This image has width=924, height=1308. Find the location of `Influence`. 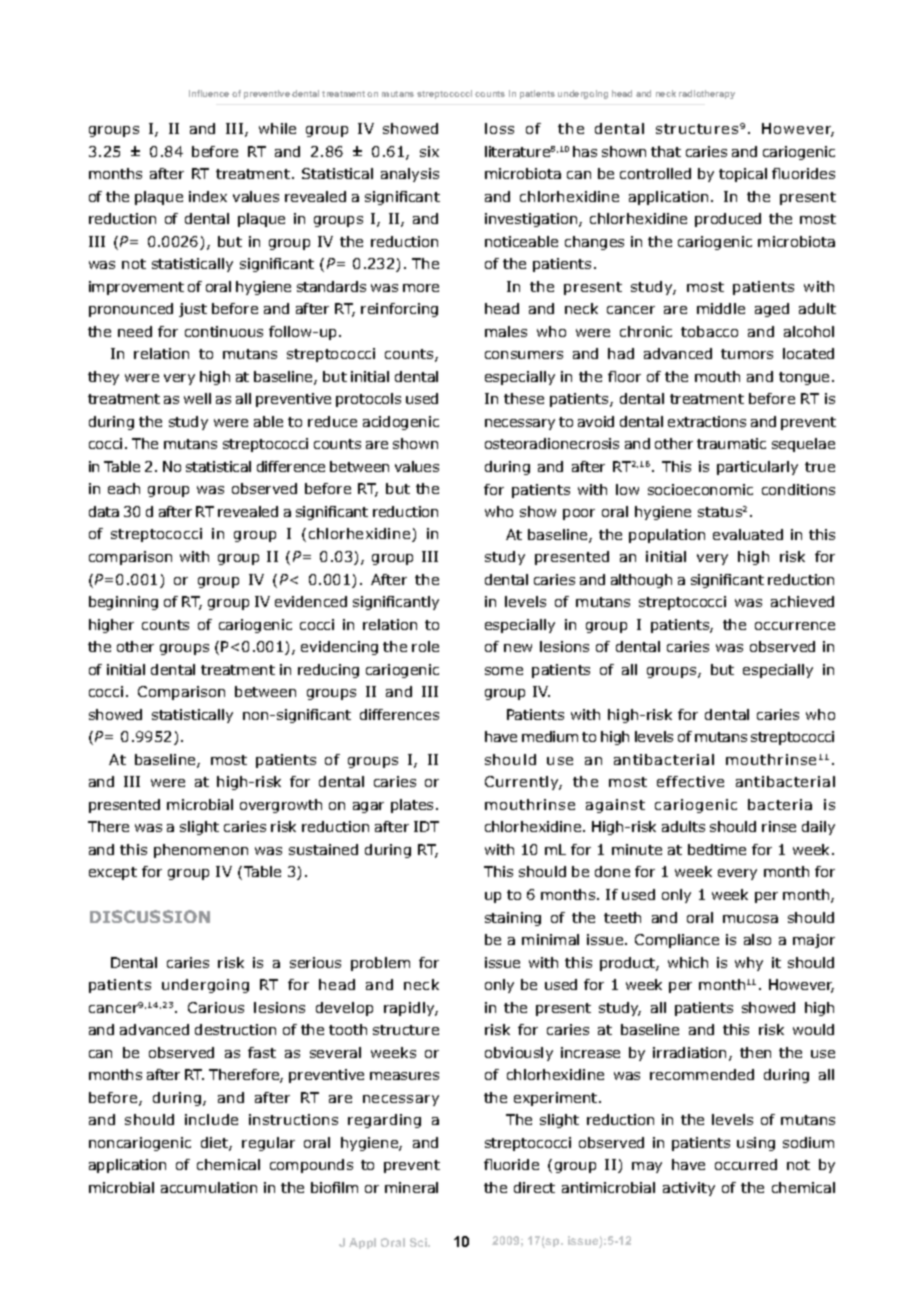

Influence is located at coordinates (209, 93).
